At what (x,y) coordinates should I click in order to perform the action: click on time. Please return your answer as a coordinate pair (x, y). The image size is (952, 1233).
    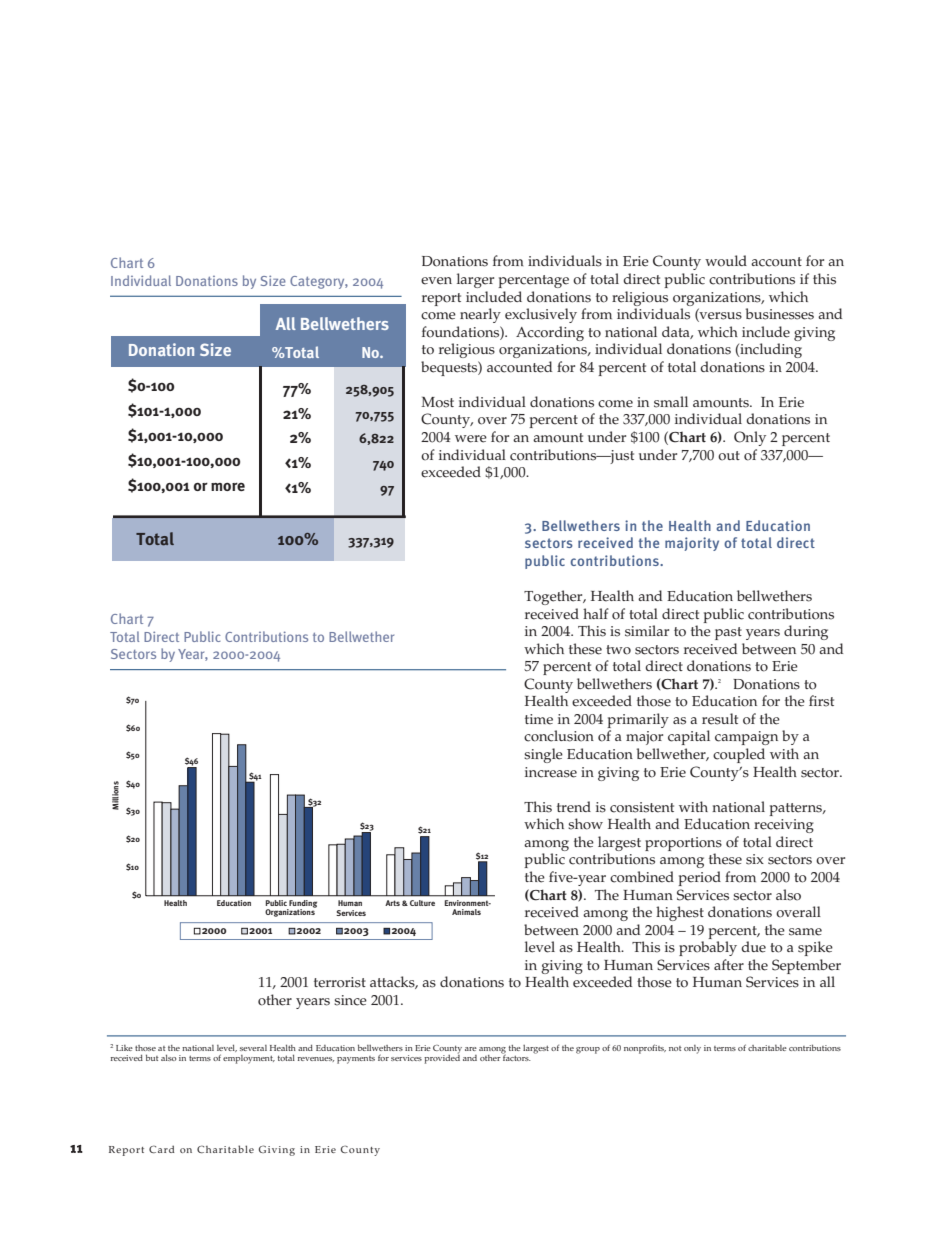
    Looking at the image, I should click on (539, 719).
